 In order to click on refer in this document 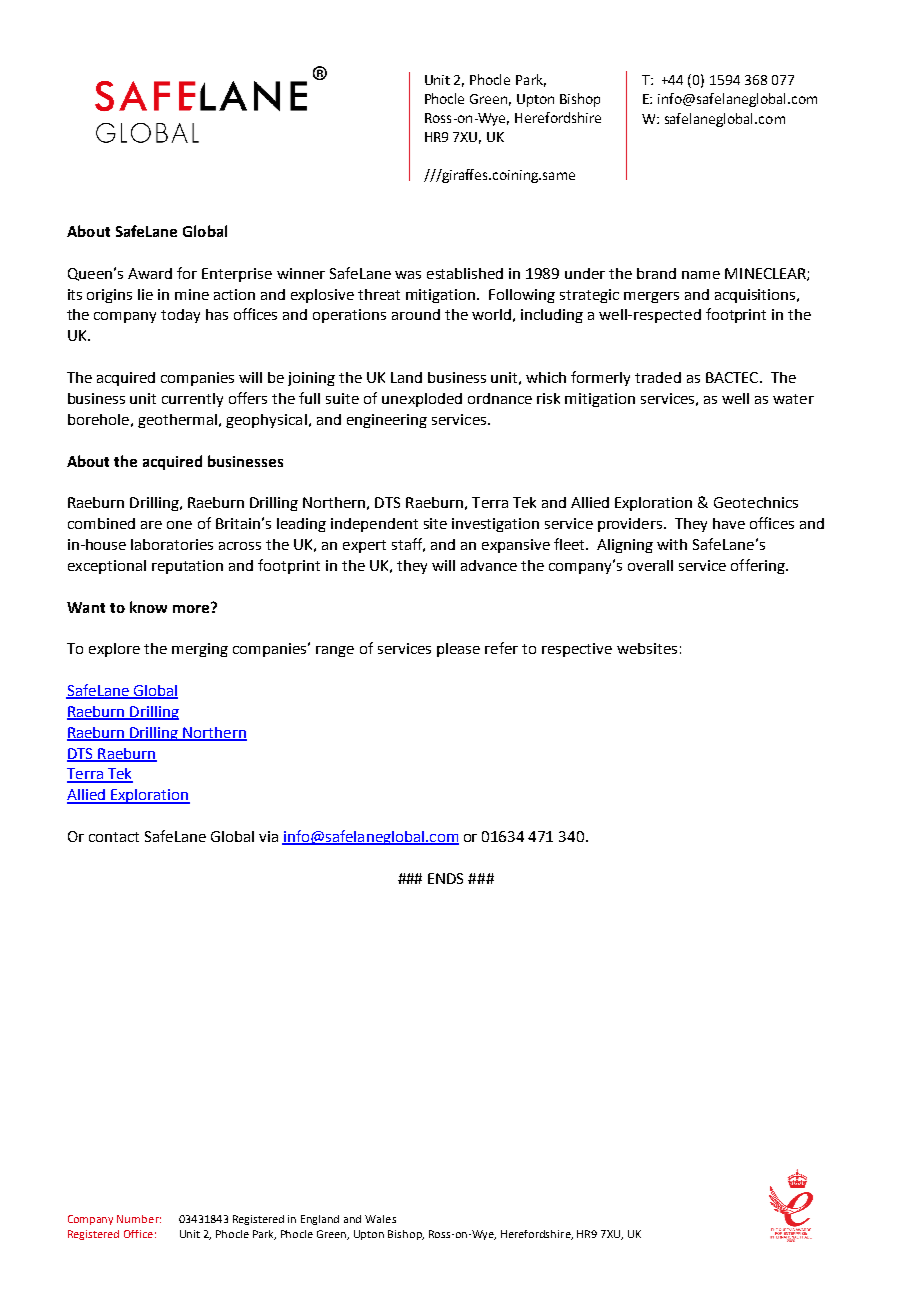, I will do `click(501, 648)`.
